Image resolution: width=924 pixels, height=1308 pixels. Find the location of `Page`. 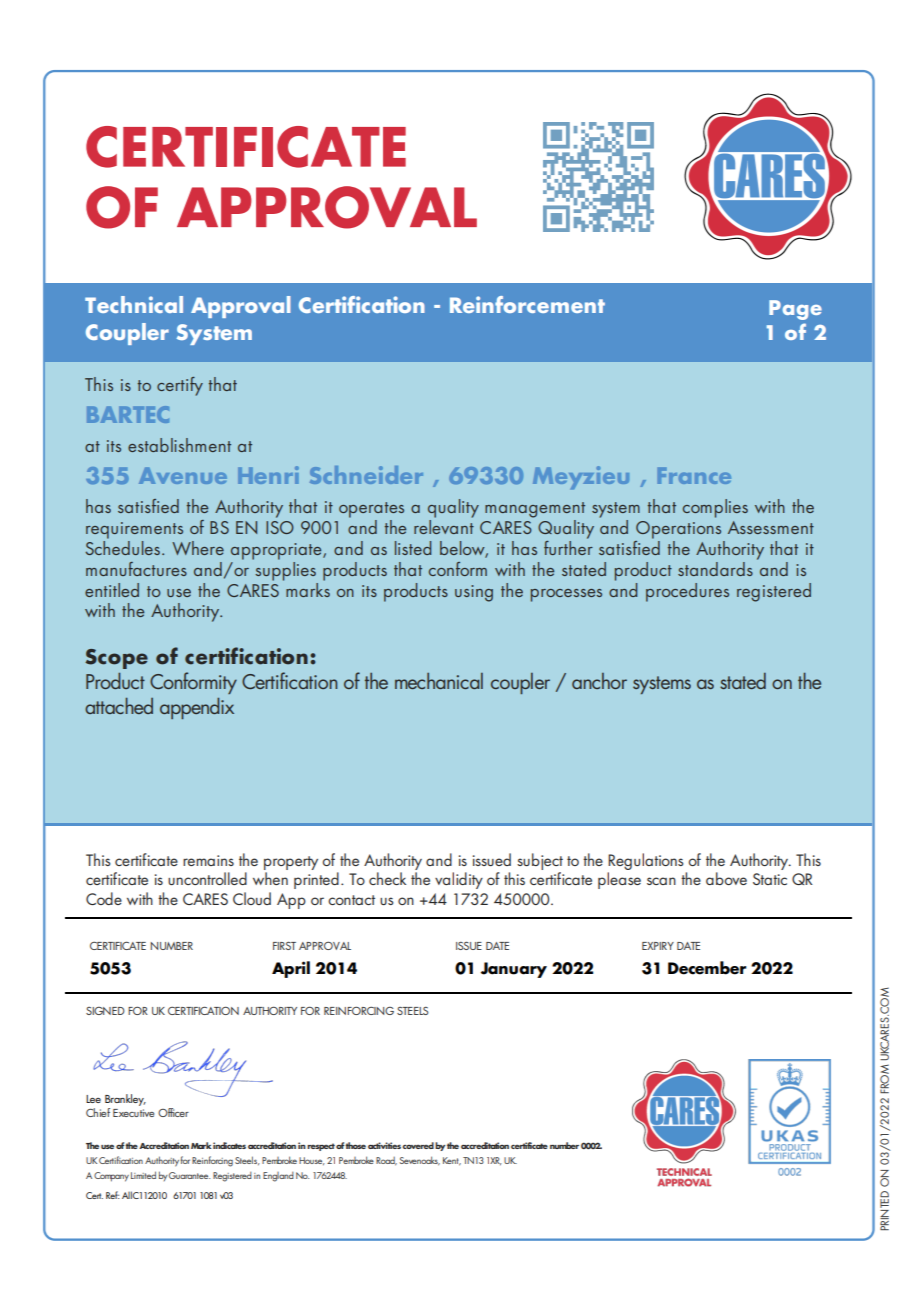

Page is located at coordinates (795, 310).
